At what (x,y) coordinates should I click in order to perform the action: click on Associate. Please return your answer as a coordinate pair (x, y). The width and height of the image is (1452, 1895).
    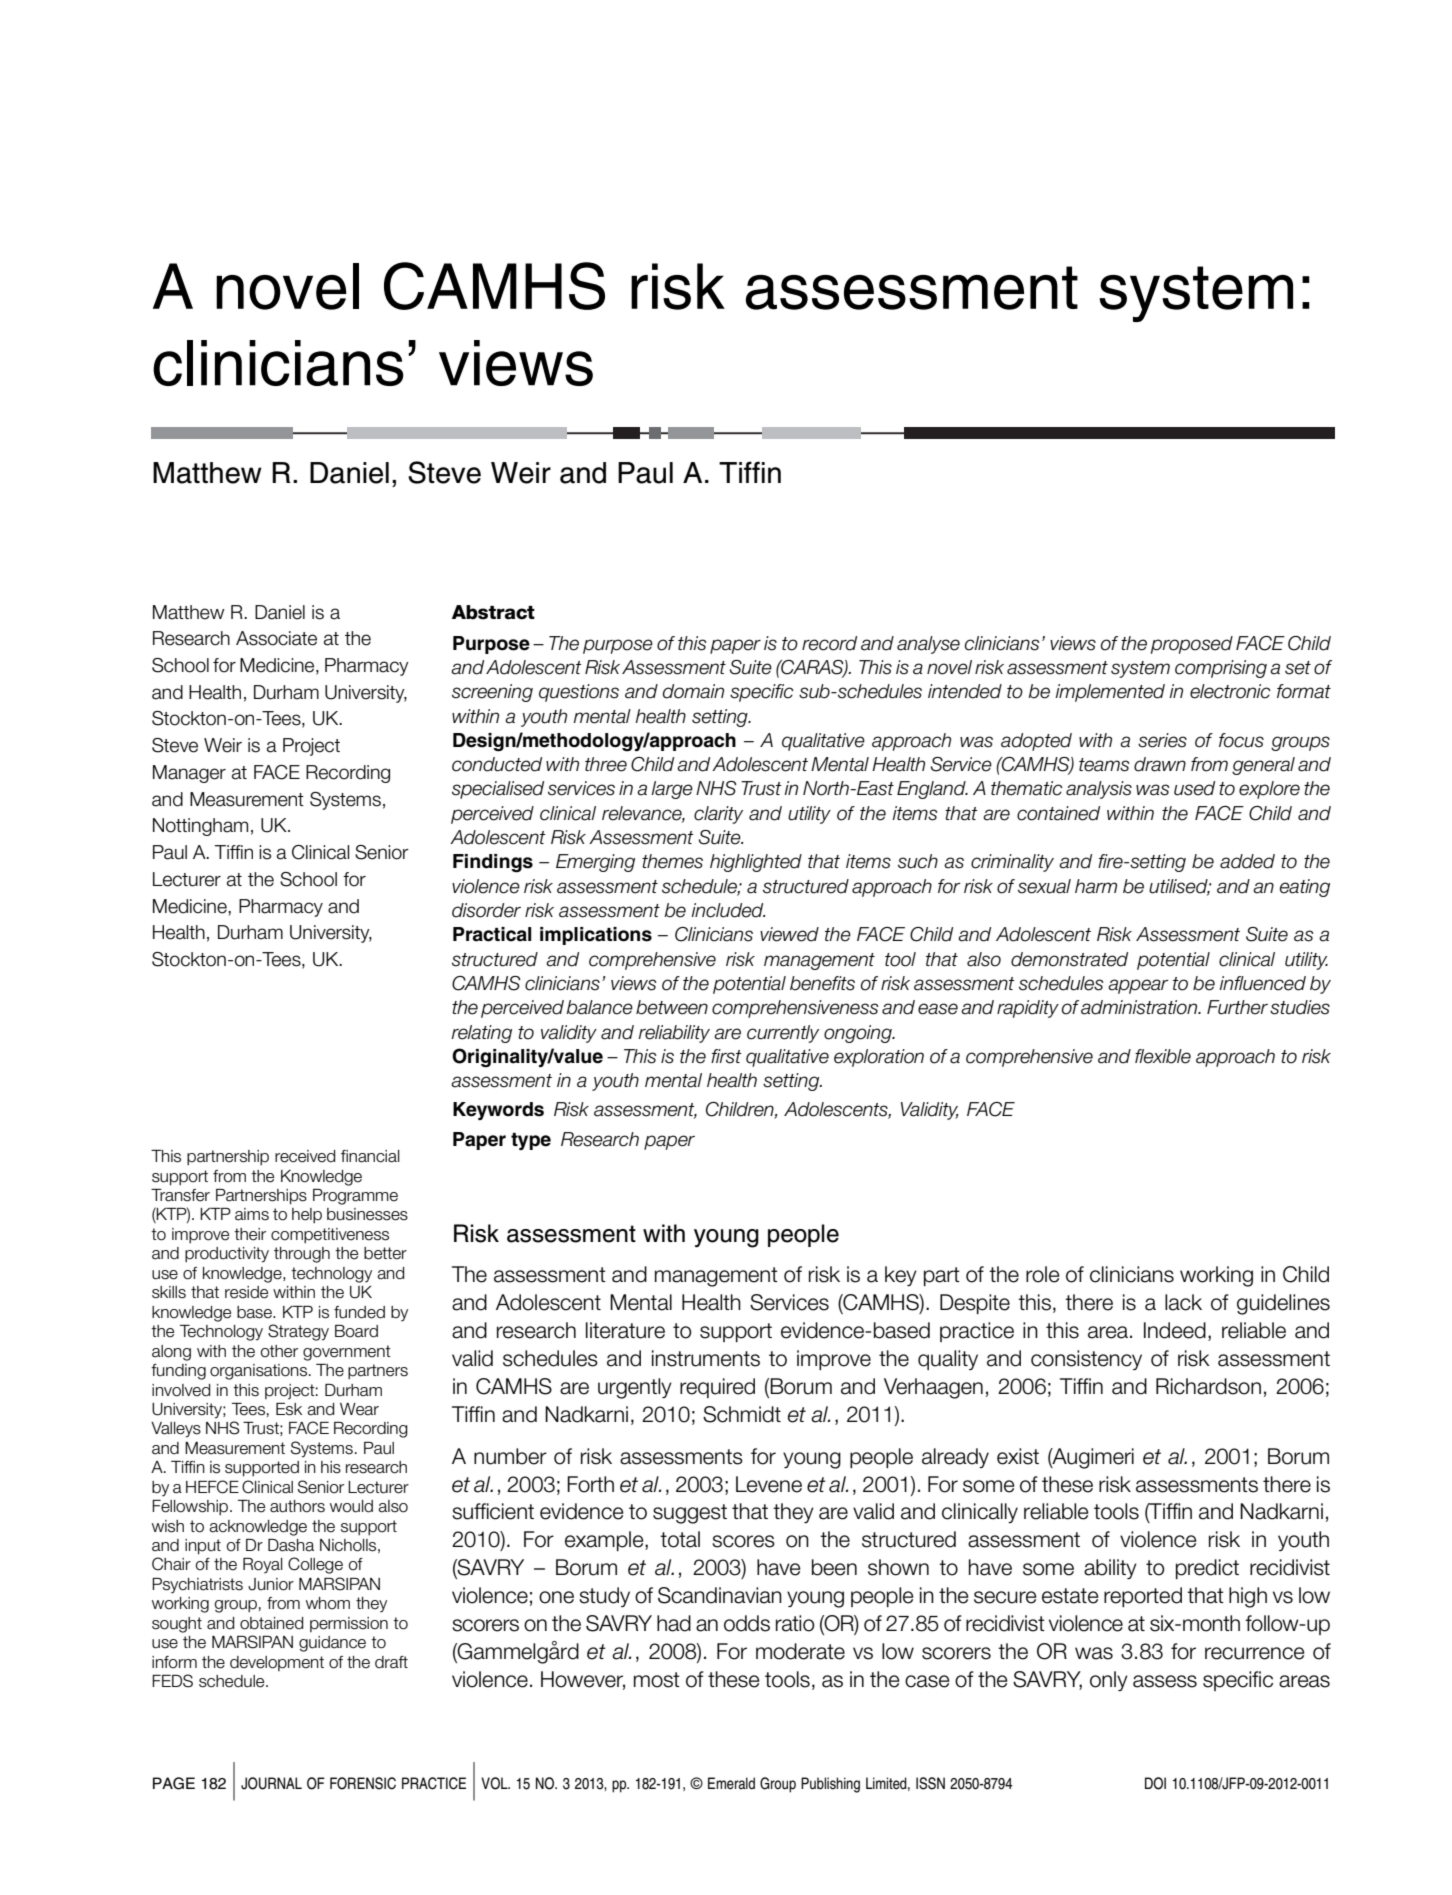
    Looking at the image, I should click on (276, 638).
